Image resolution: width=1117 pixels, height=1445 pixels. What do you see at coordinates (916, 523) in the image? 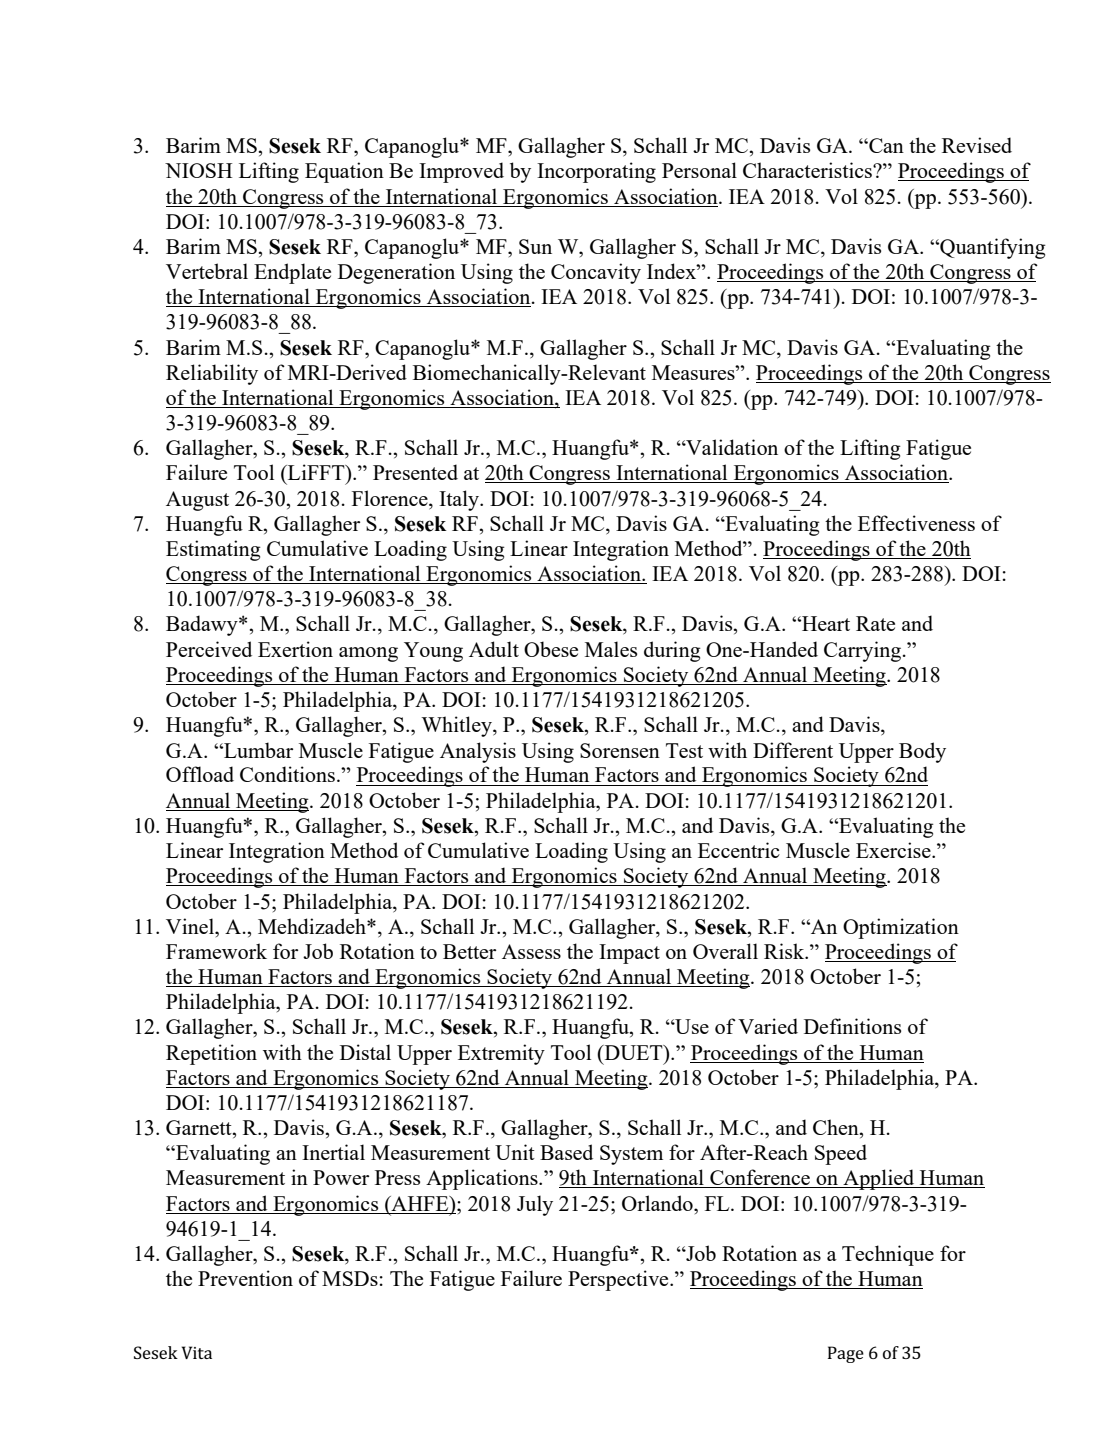
I see `Effectiveness` at bounding box center [916, 523].
